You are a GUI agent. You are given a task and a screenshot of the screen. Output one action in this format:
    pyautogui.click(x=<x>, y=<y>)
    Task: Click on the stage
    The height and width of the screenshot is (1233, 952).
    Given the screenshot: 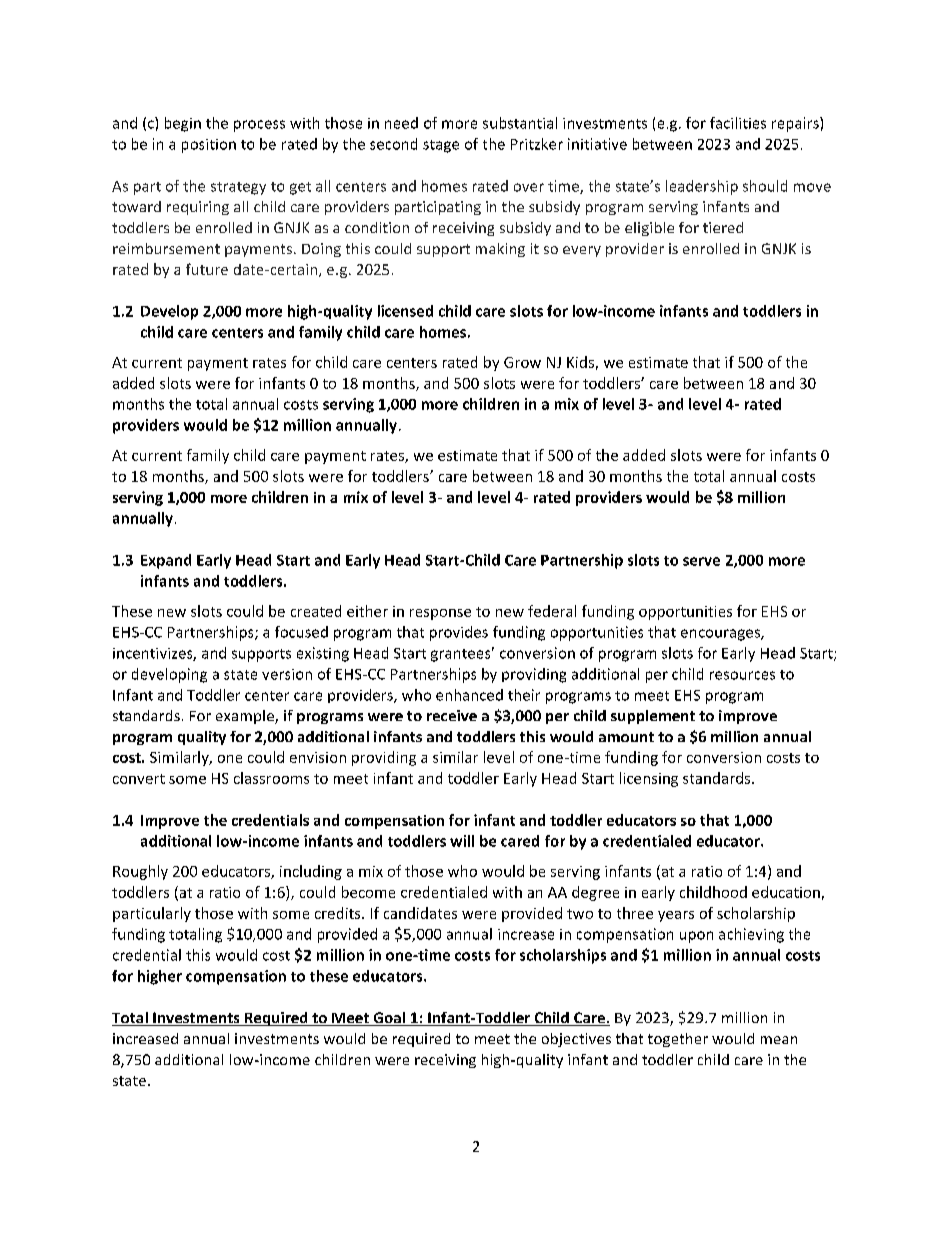 What is the action you would take?
    pyautogui.click(x=441, y=146)
